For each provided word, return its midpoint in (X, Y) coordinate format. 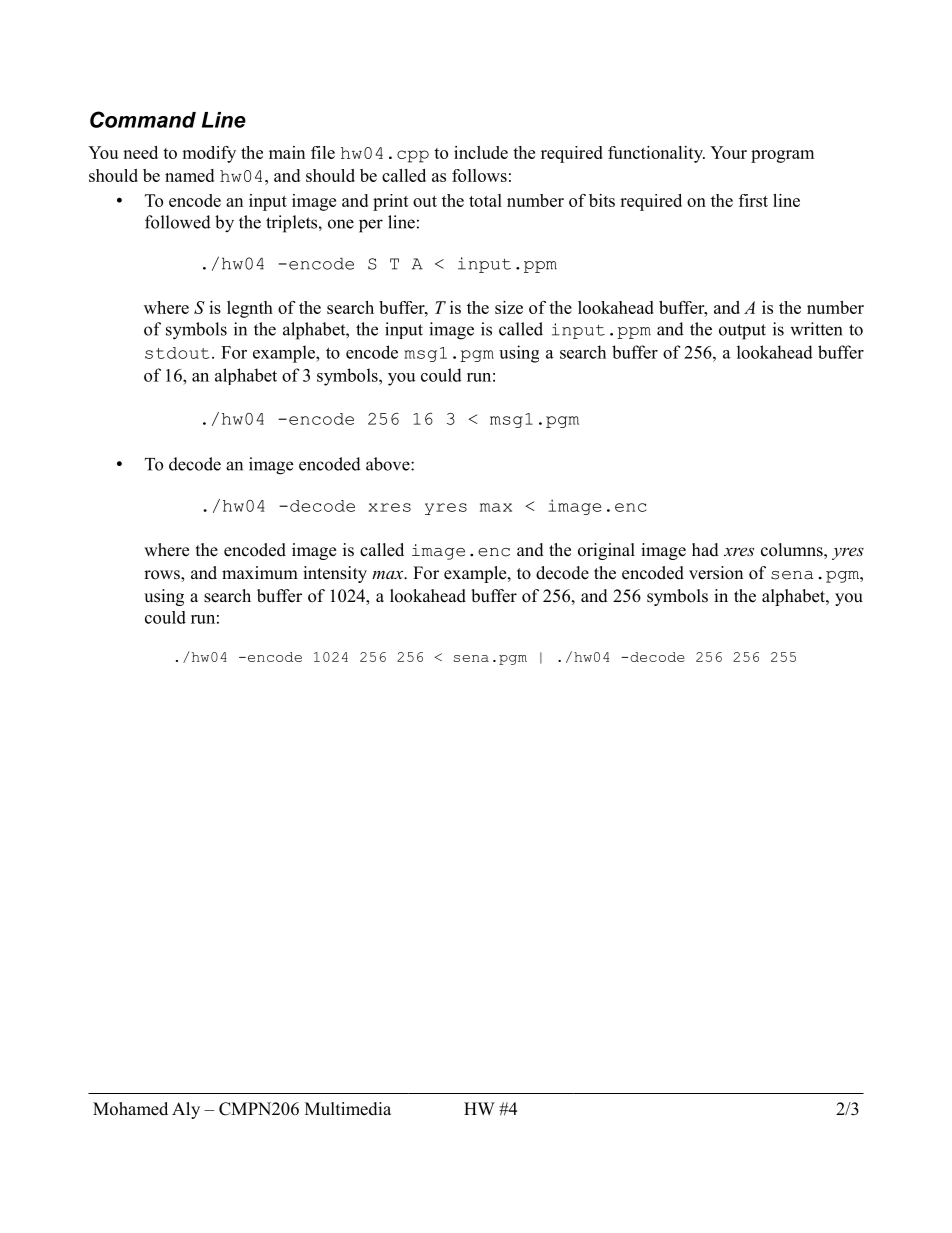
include (481, 152)
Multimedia (348, 1109)
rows (163, 576)
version (716, 573)
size (509, 307)
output (742, 332)
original (606, 551)
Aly (186, 1110)
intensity (335, 574)
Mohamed (130, 1109)
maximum (260, 573)
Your (728, 152)
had (705, 550)
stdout (177, 353)
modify (209, 154)
